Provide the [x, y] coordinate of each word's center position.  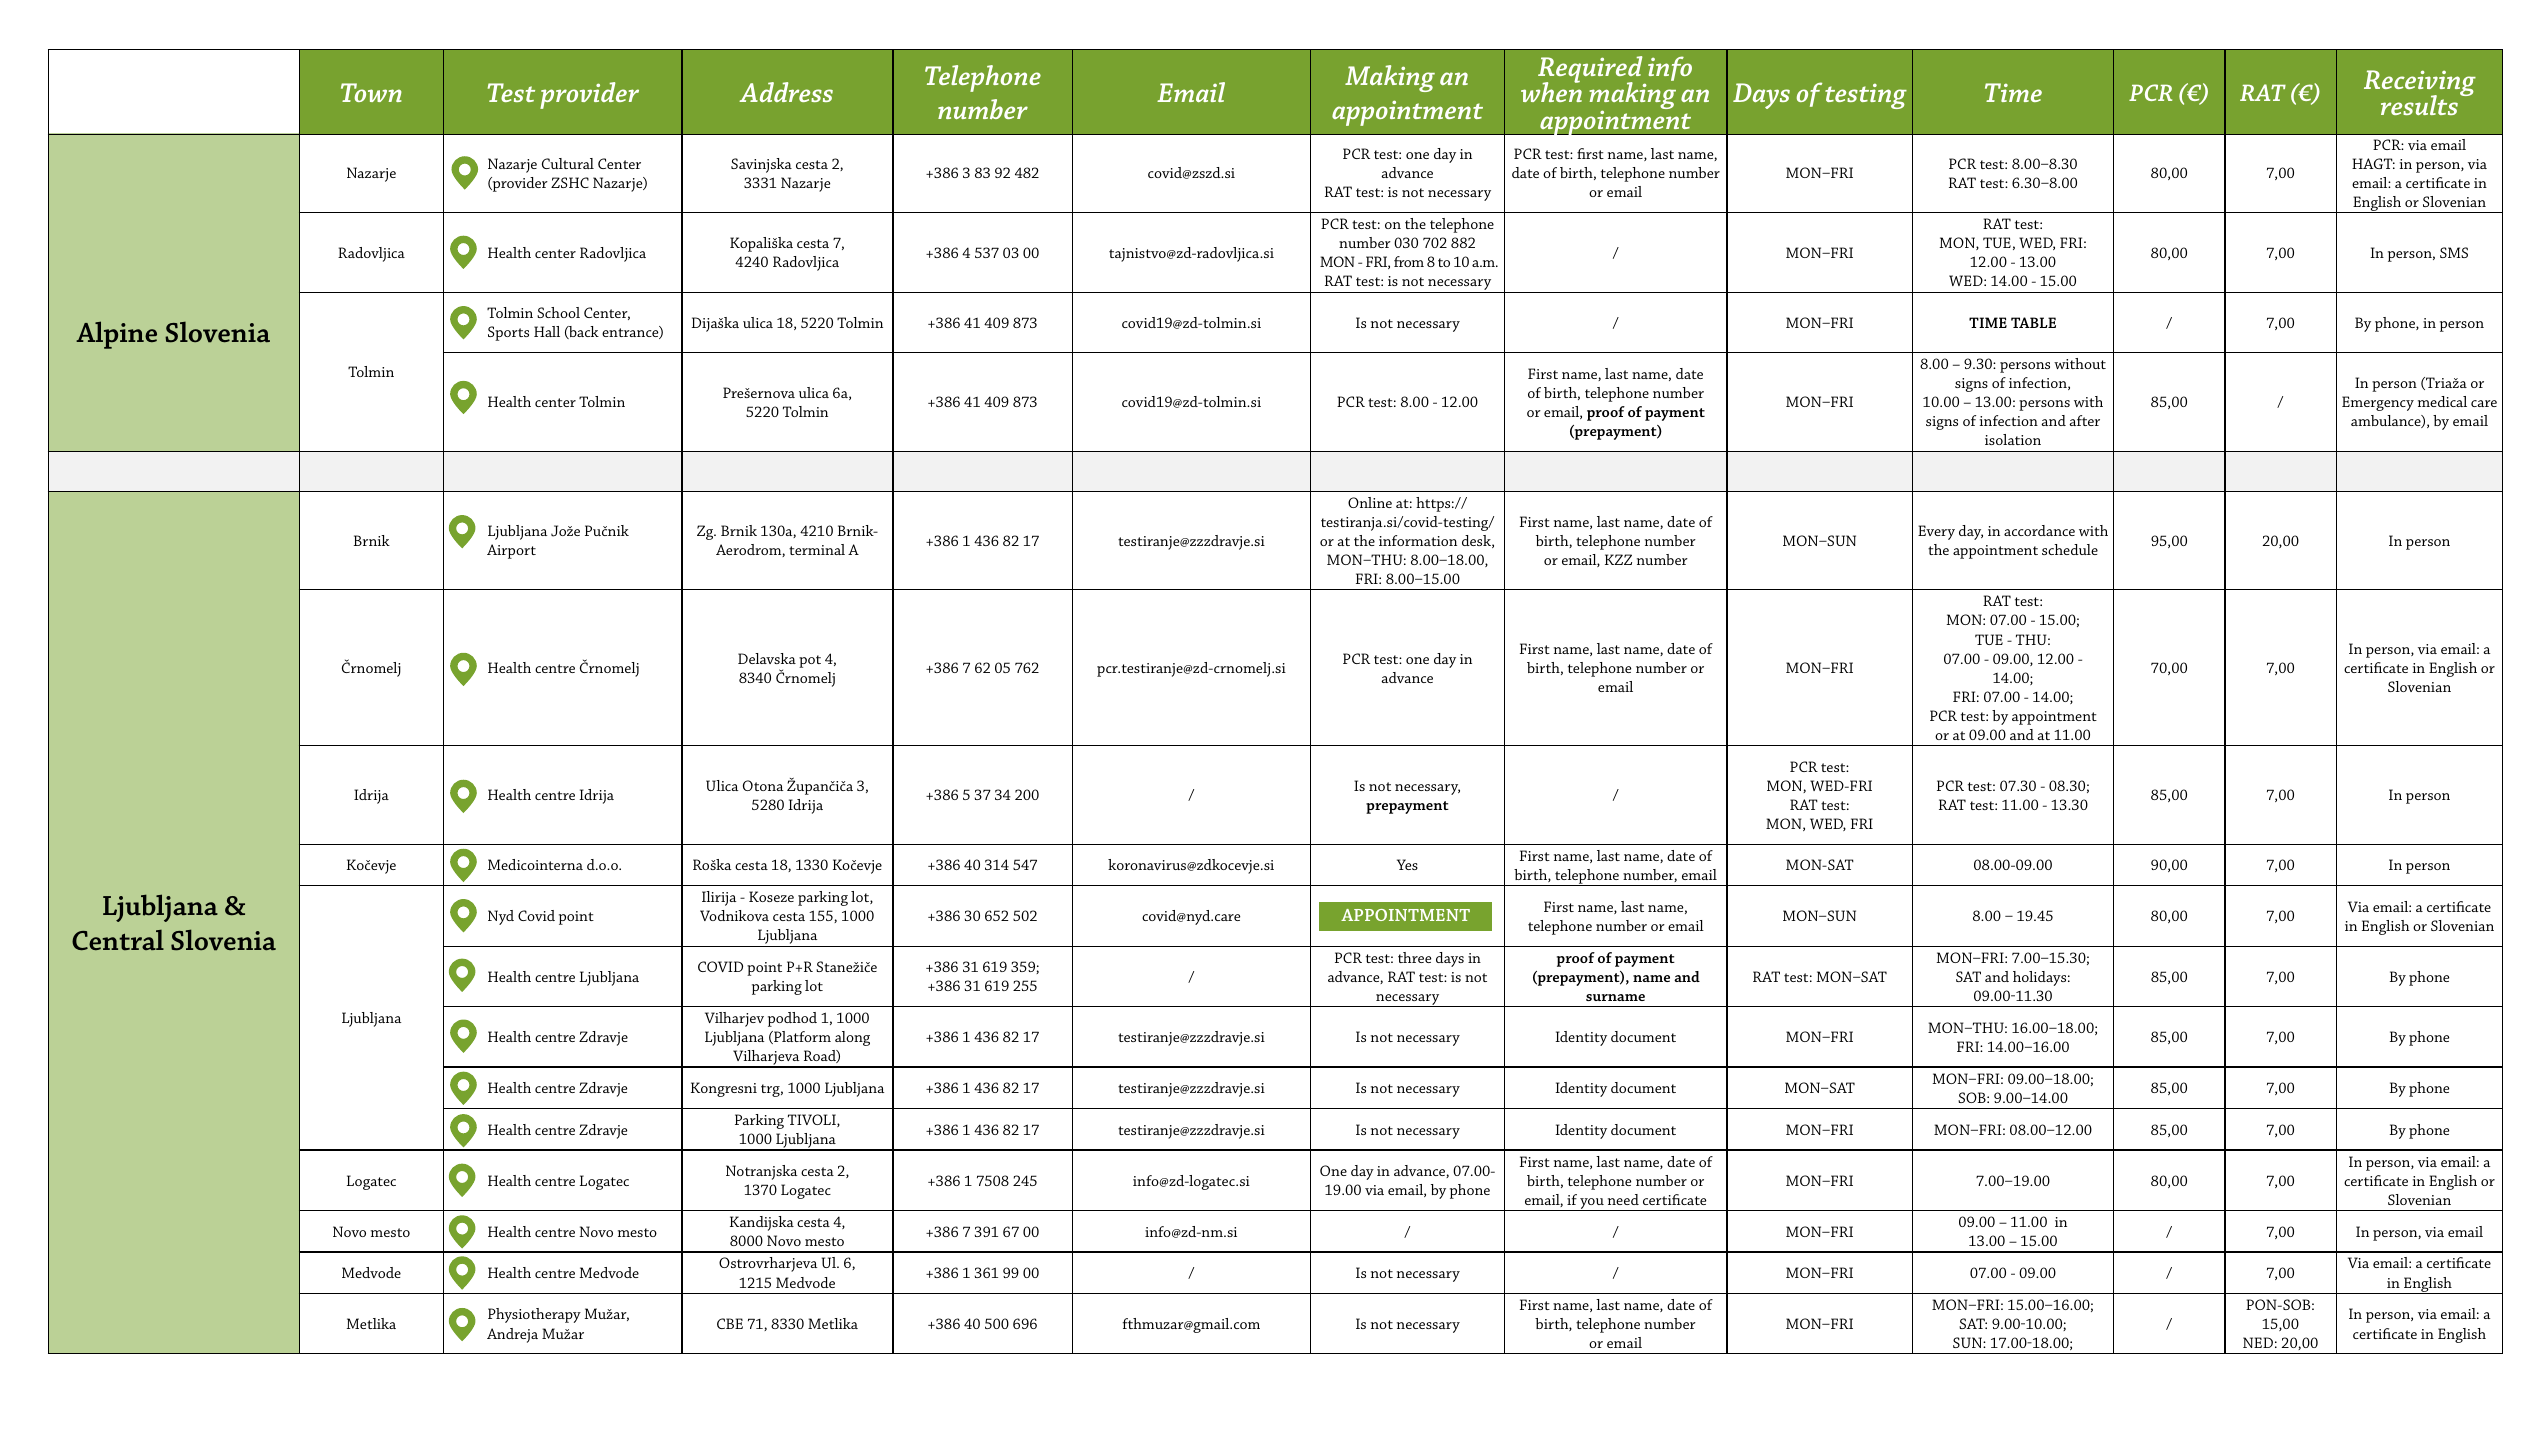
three [1414, 957]
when [1551, 91]
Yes [1407, 864]
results [2419, 105]
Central [118, 939]
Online [1370, 502]
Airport [511, 551]
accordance [2039, 530]
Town [371, 92]
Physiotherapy [534, 1315]
